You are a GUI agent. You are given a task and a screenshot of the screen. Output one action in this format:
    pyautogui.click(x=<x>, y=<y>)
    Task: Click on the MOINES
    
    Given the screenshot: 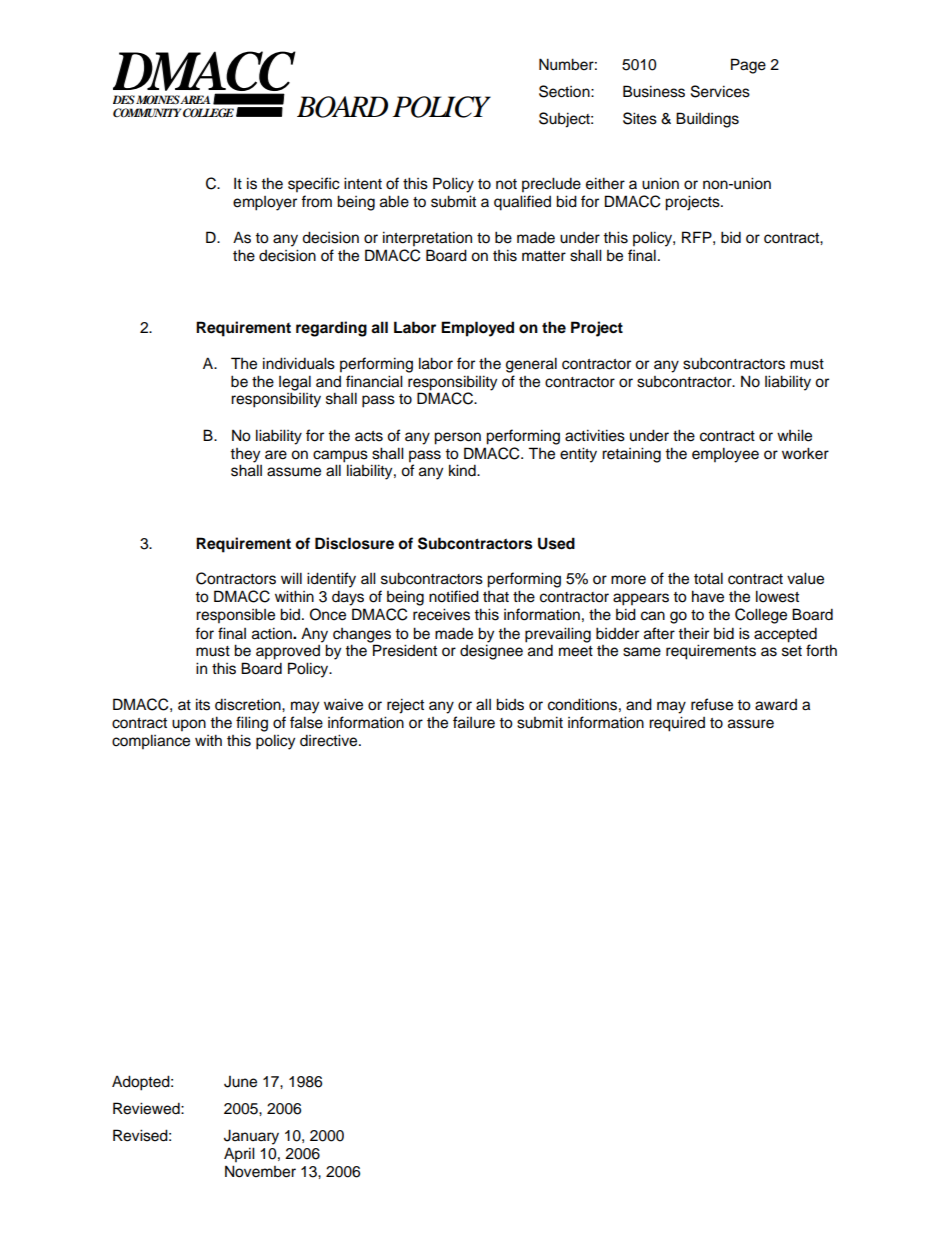 What is the action you would take?
    pyautogui.click(x=158, y=100)
